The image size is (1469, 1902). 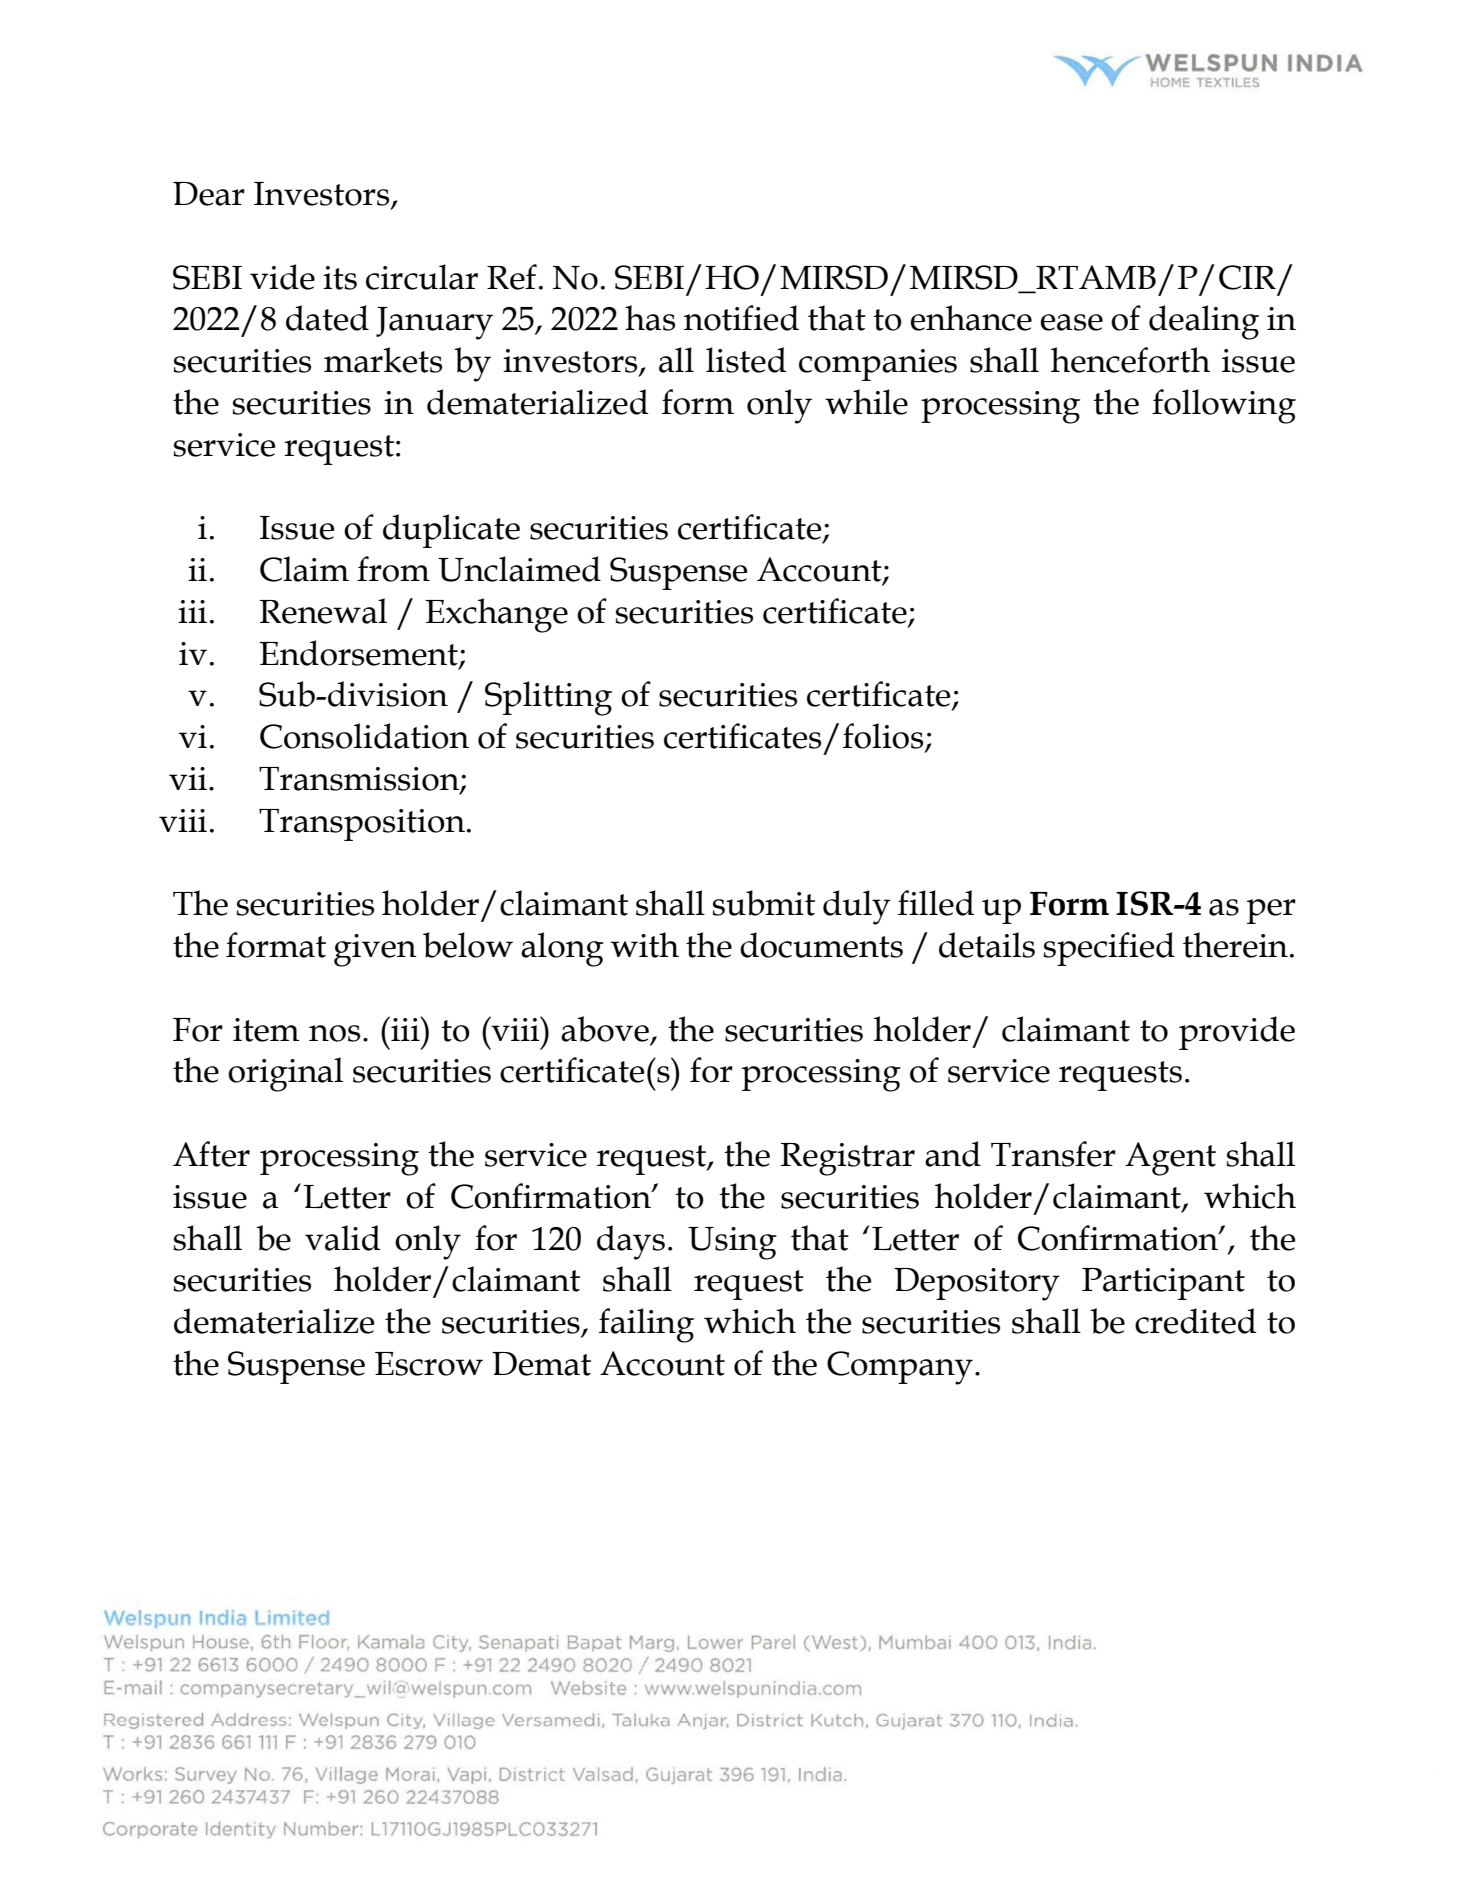 I want to click on notified, so click(x=741, y=318).
